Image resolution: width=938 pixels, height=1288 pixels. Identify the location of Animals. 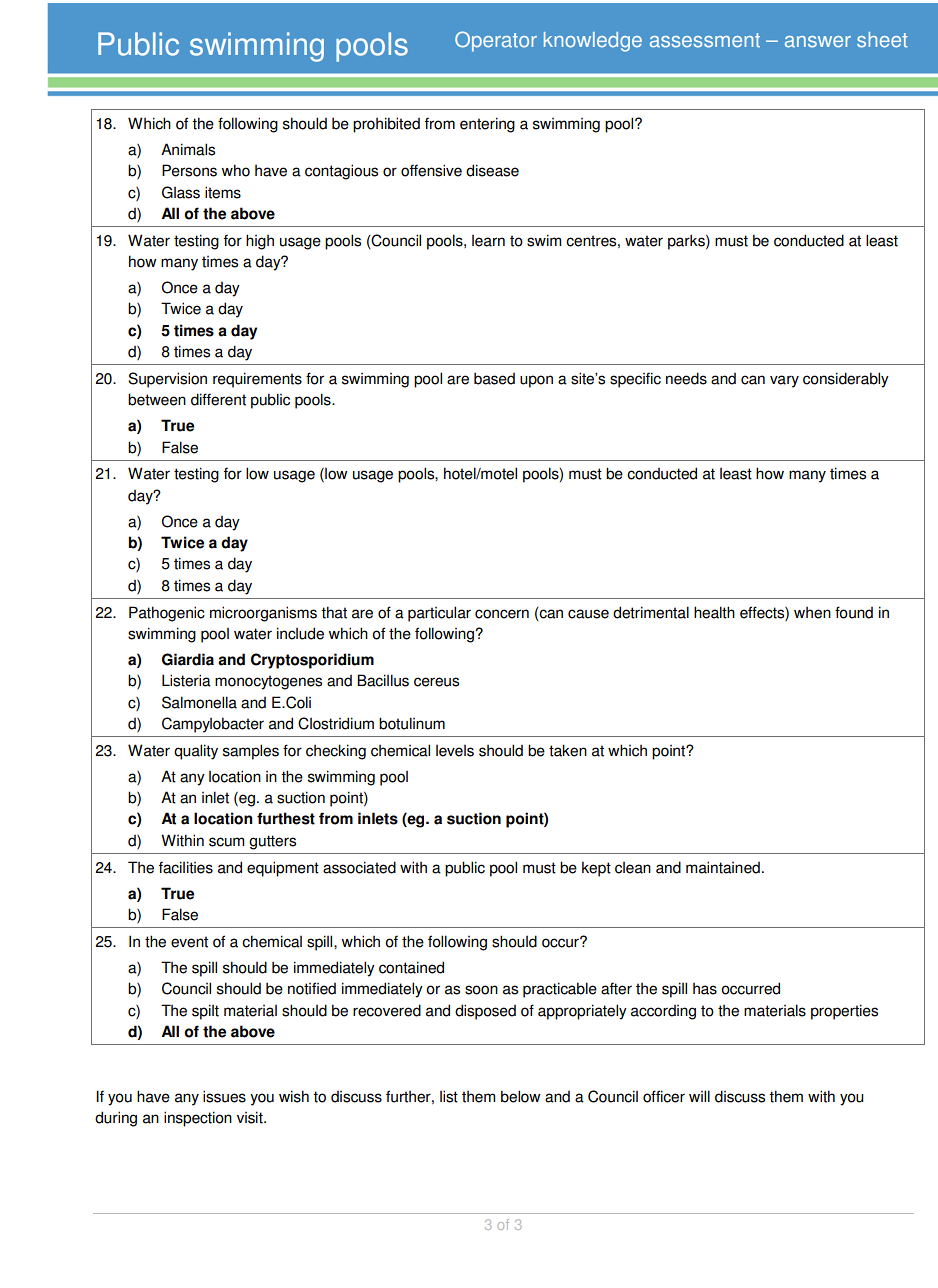
(188, 149).
